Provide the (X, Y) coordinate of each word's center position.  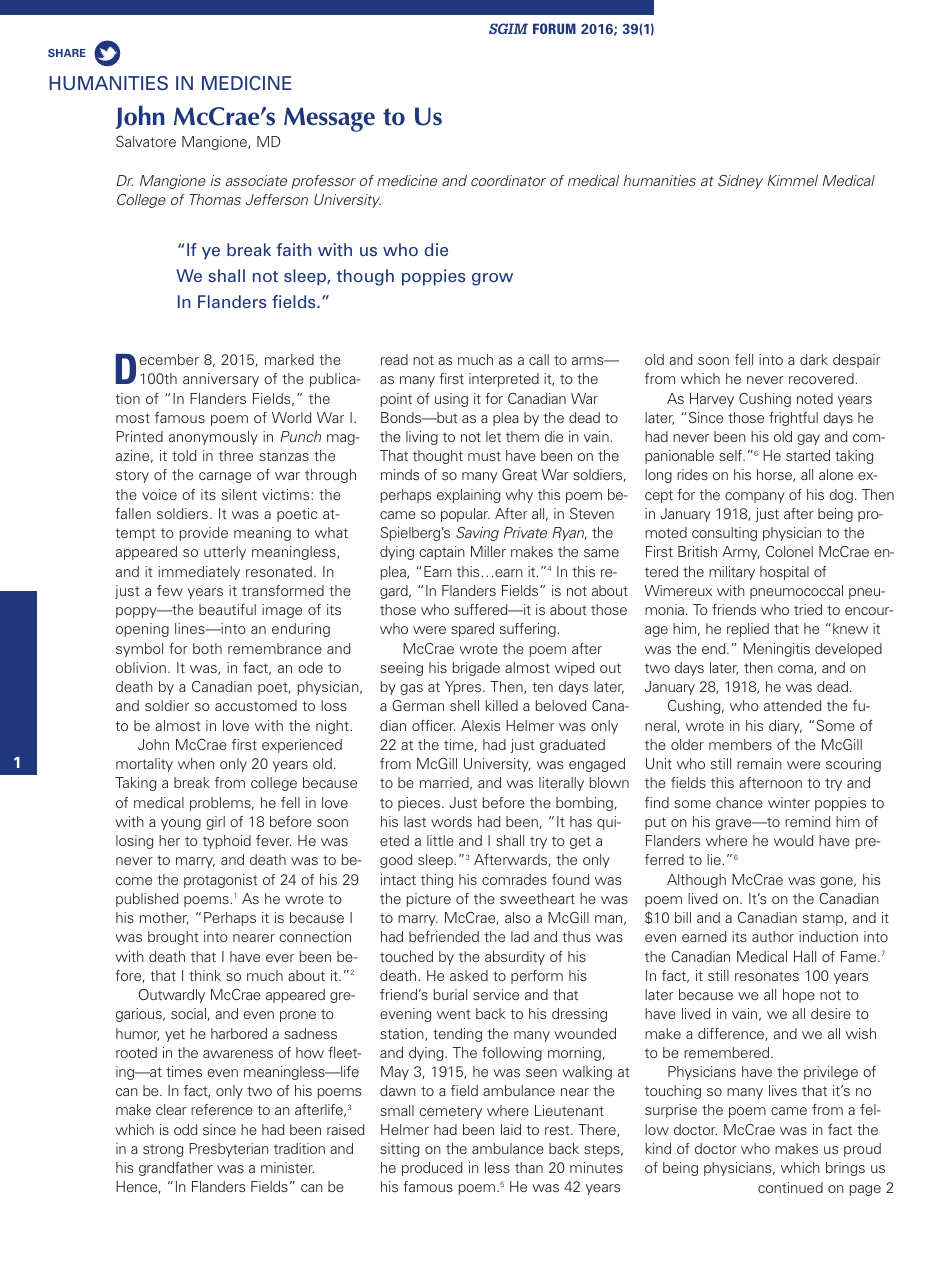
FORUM (554, 28)
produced (432, 1169)
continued (790, 1187)
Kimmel (792, 180)
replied (748, 630)
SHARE (67, 53)
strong (163, 1150)
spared (472, 630)
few (170, 590)
